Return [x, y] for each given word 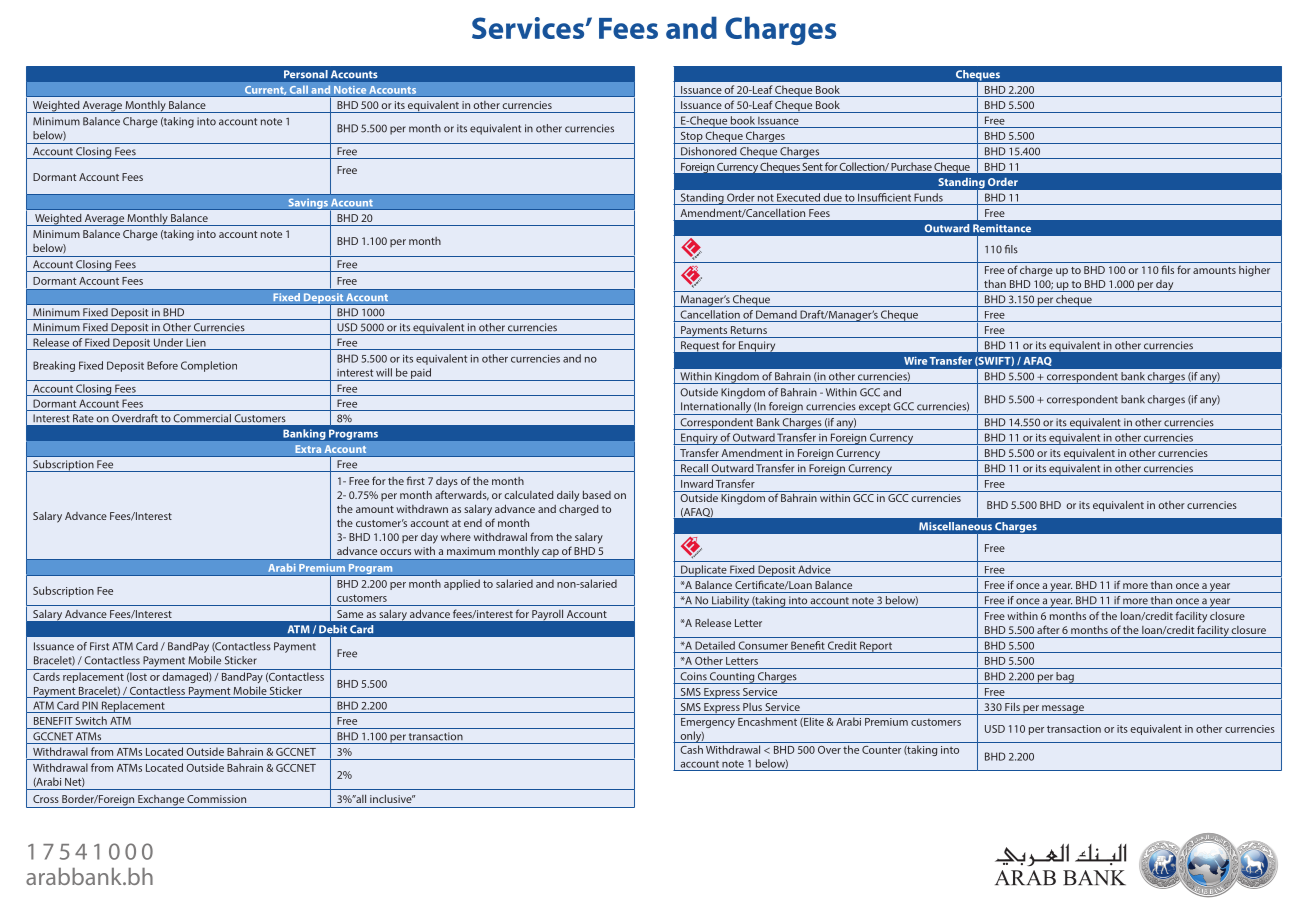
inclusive [392, 799]
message [1063, 710]
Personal [306, 74]
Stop [691, 138]
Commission [216, 799]
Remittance [1002, 228]
